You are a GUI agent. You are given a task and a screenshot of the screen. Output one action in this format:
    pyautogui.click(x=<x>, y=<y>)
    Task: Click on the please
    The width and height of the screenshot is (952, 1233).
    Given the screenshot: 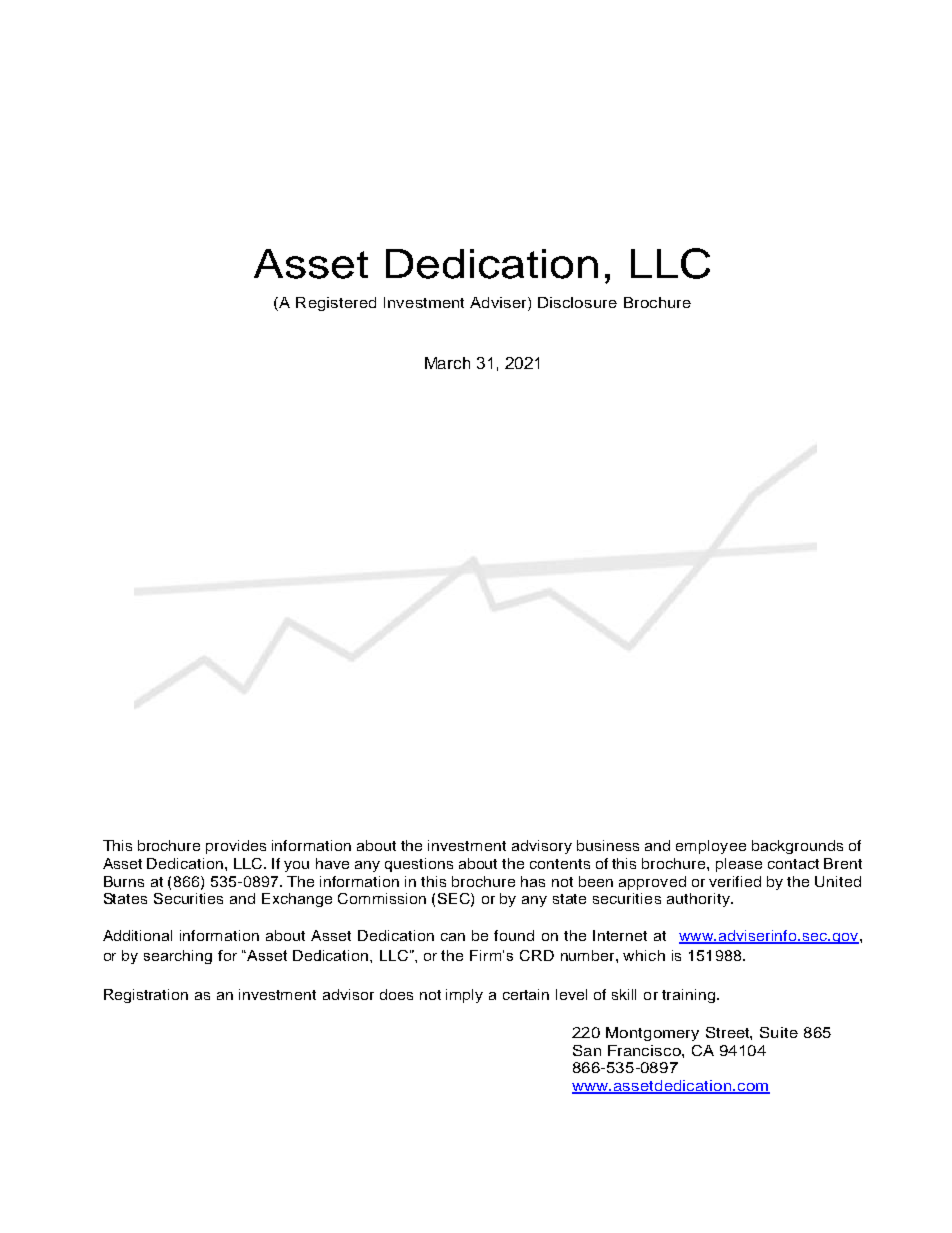 What is the action you would take?
    pyautogui.click(x=739, y=865)
